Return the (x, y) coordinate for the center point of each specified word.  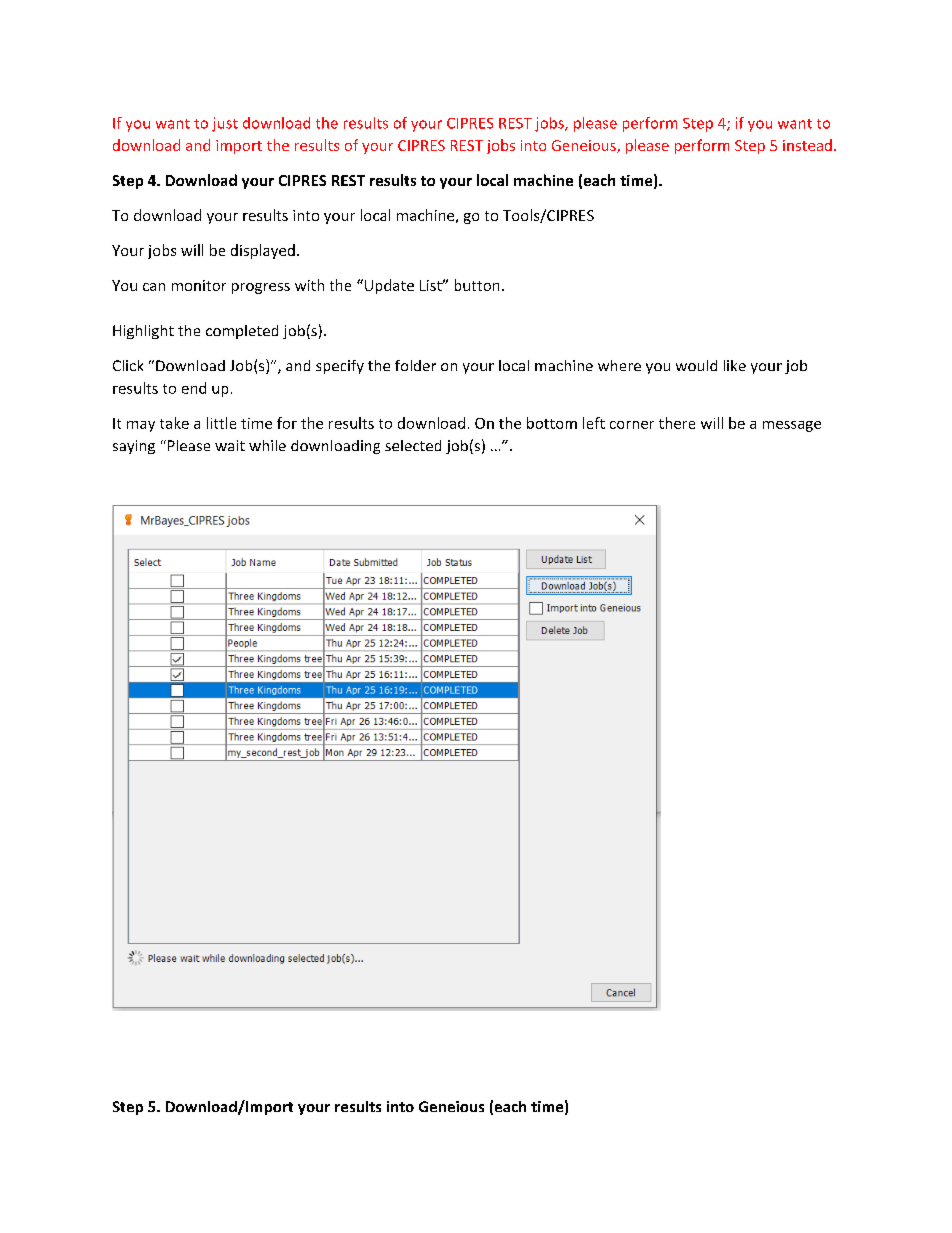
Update (388, 286)
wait (230, 445)
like (735, 365)
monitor (199, 285)
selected (413, 445)
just (225, 124)
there (677, 423)
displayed (263, 251)
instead (807, 145)
